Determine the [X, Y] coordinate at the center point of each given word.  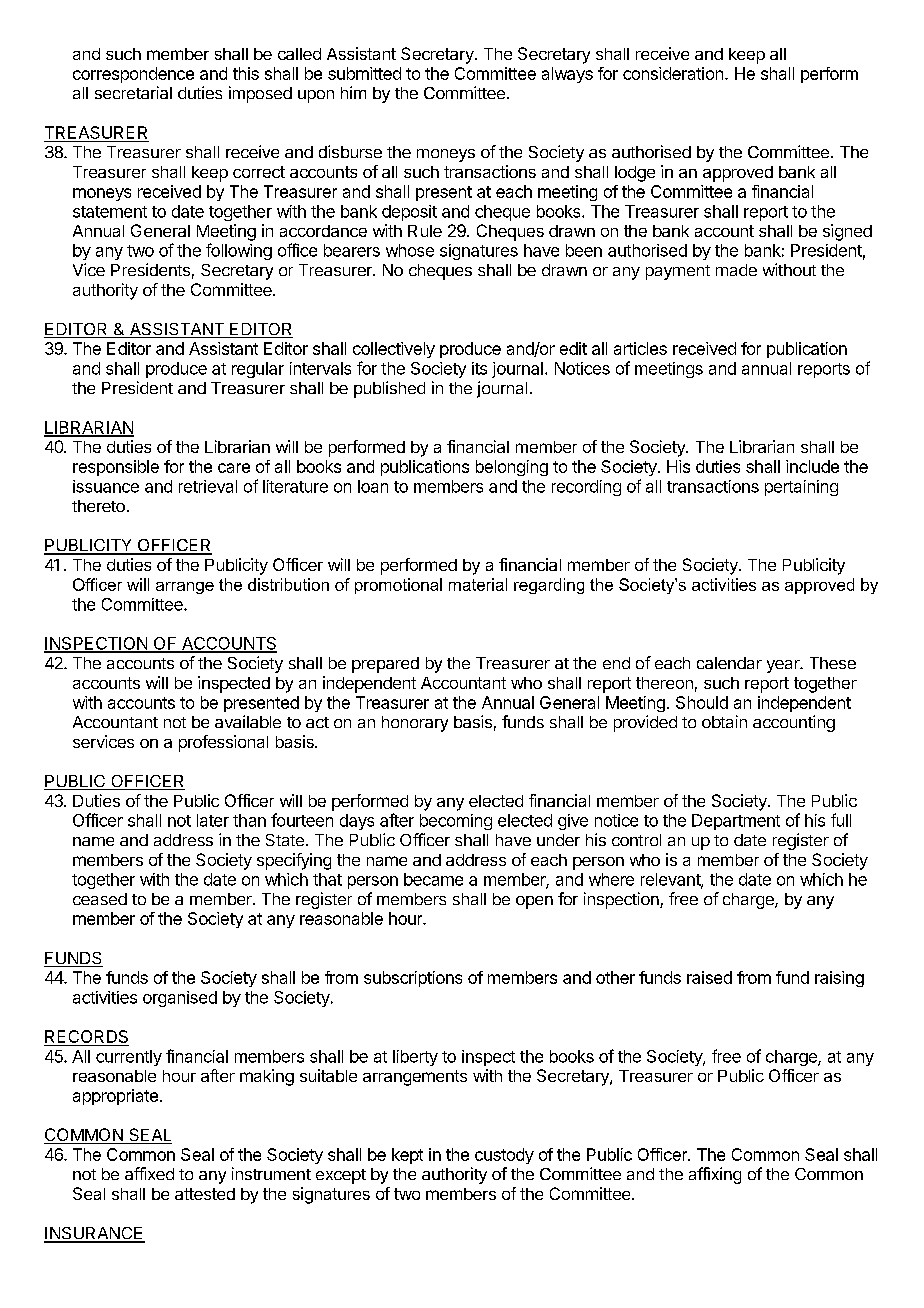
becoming [456, 822]
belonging [512, 468]
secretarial [133, 92]
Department [736, 822]
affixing [715, 1175]
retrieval [208, 486]
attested [205, 1194]
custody [504, 1156]
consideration [673, 73]
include [812, 466]
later [213, 820]
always [567, 75]
